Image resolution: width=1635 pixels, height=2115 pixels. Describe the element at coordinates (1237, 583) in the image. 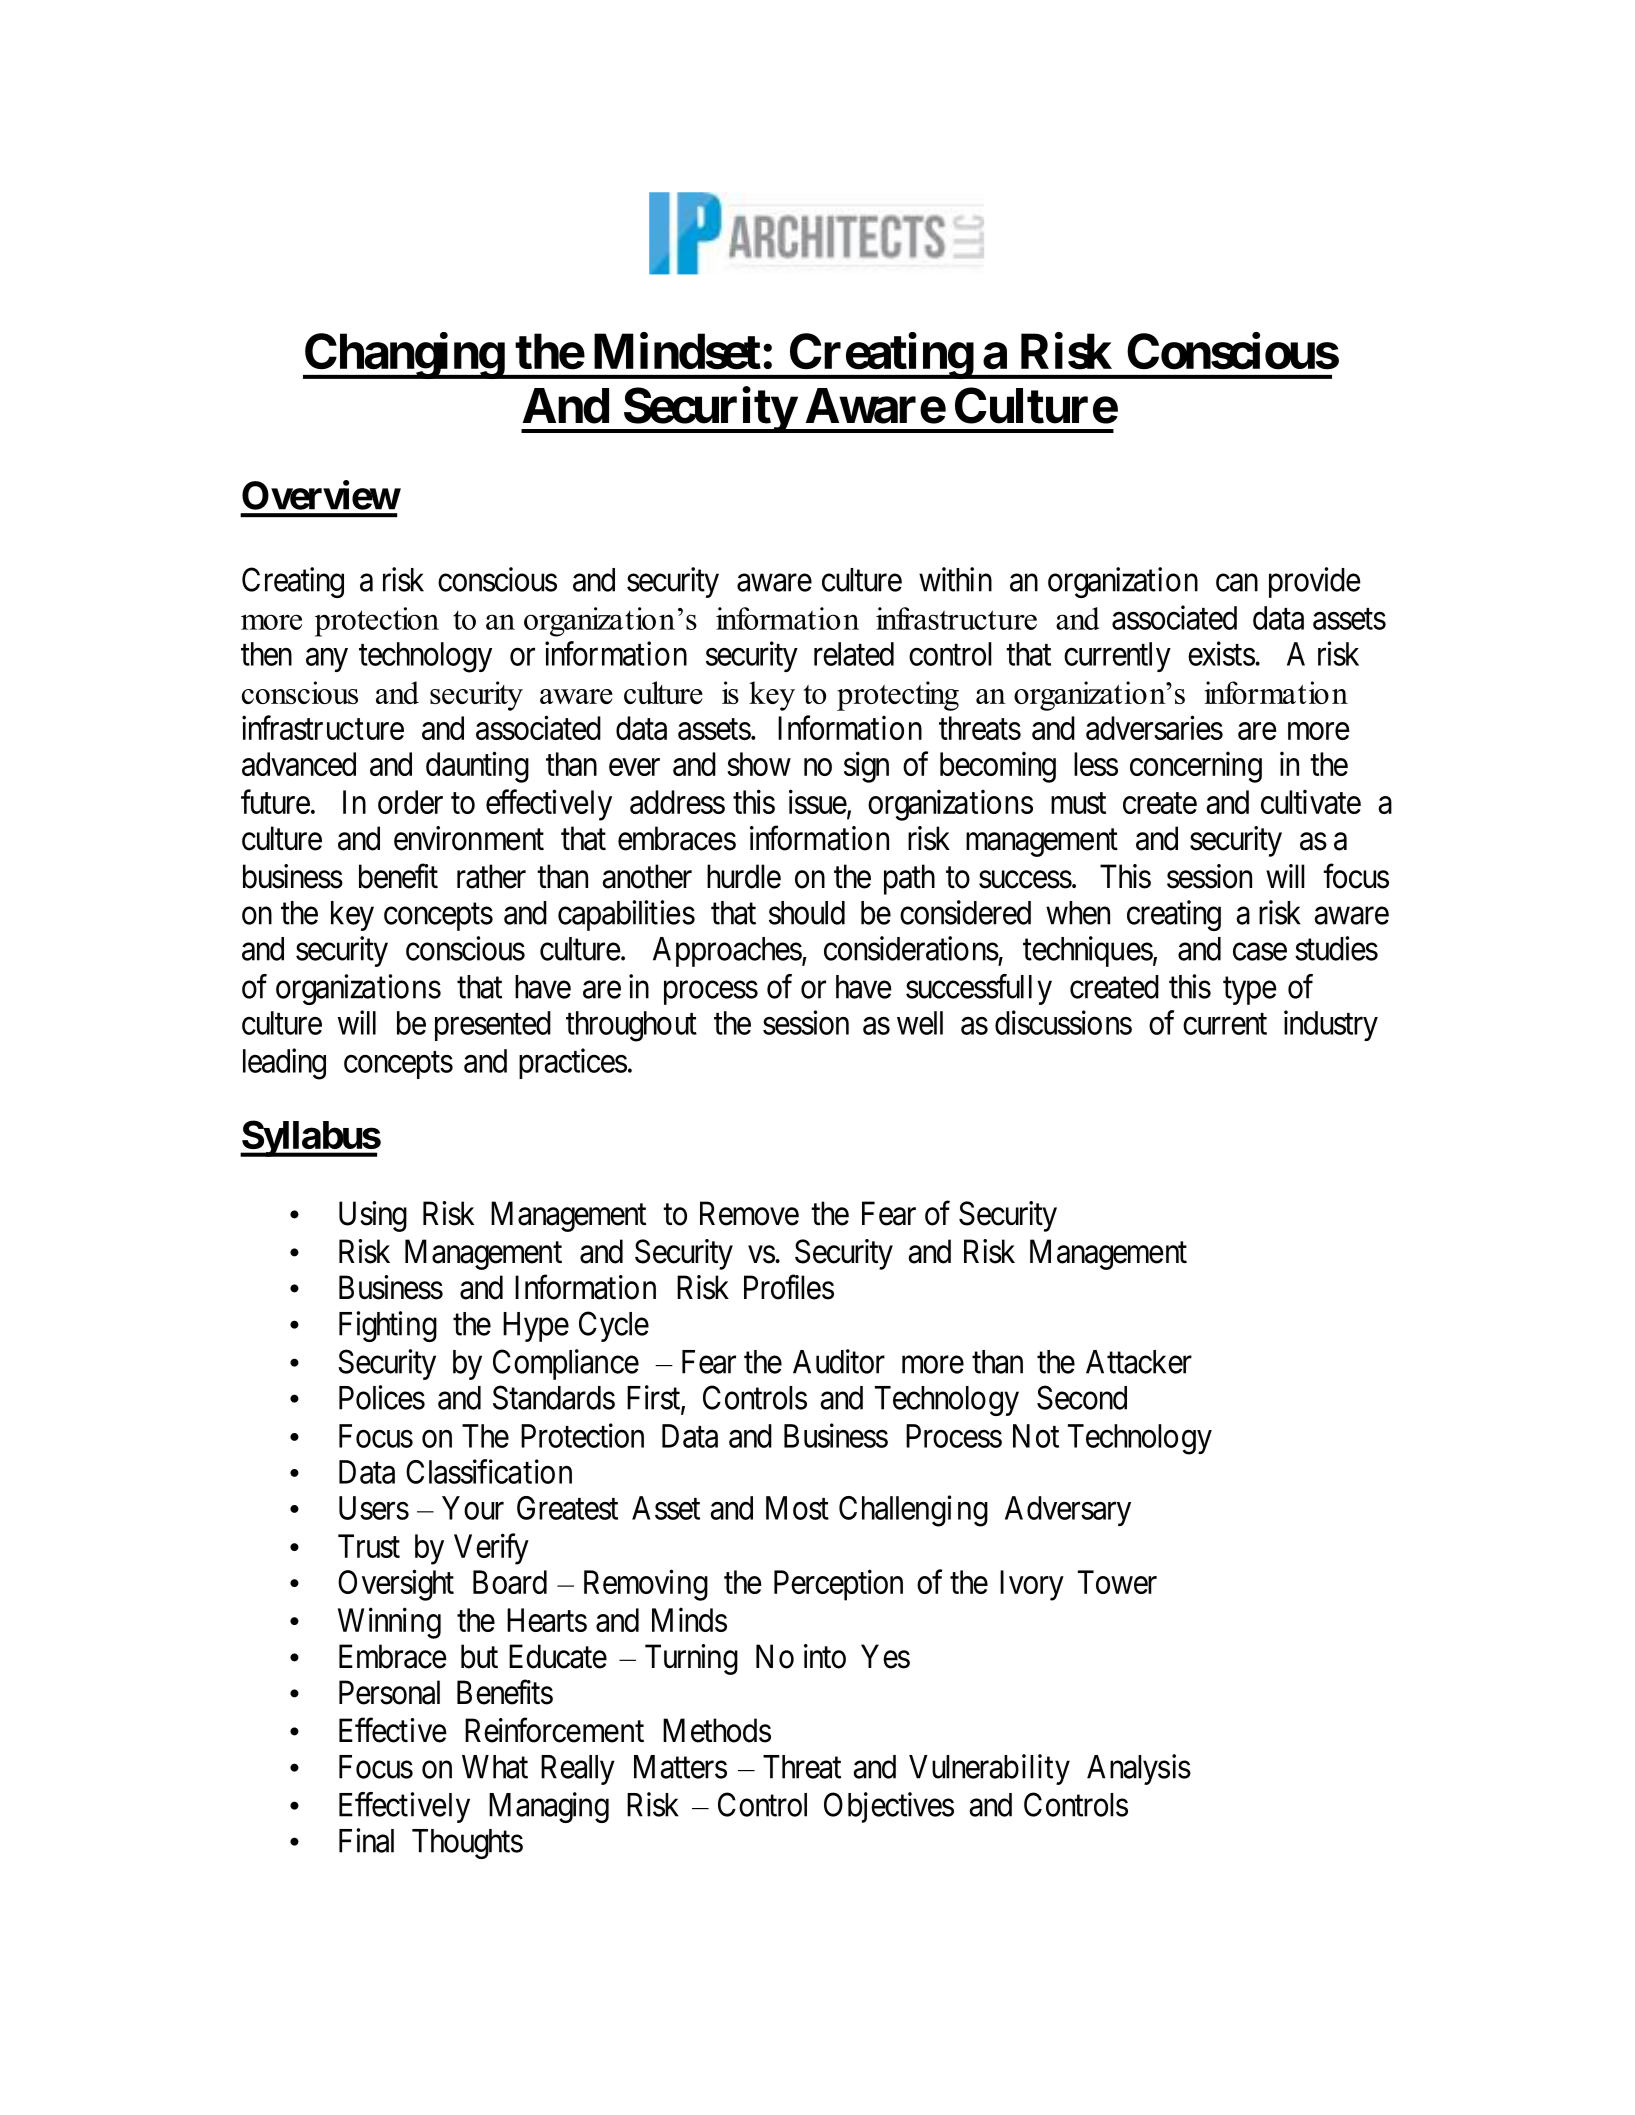

I see `can` at that location.
